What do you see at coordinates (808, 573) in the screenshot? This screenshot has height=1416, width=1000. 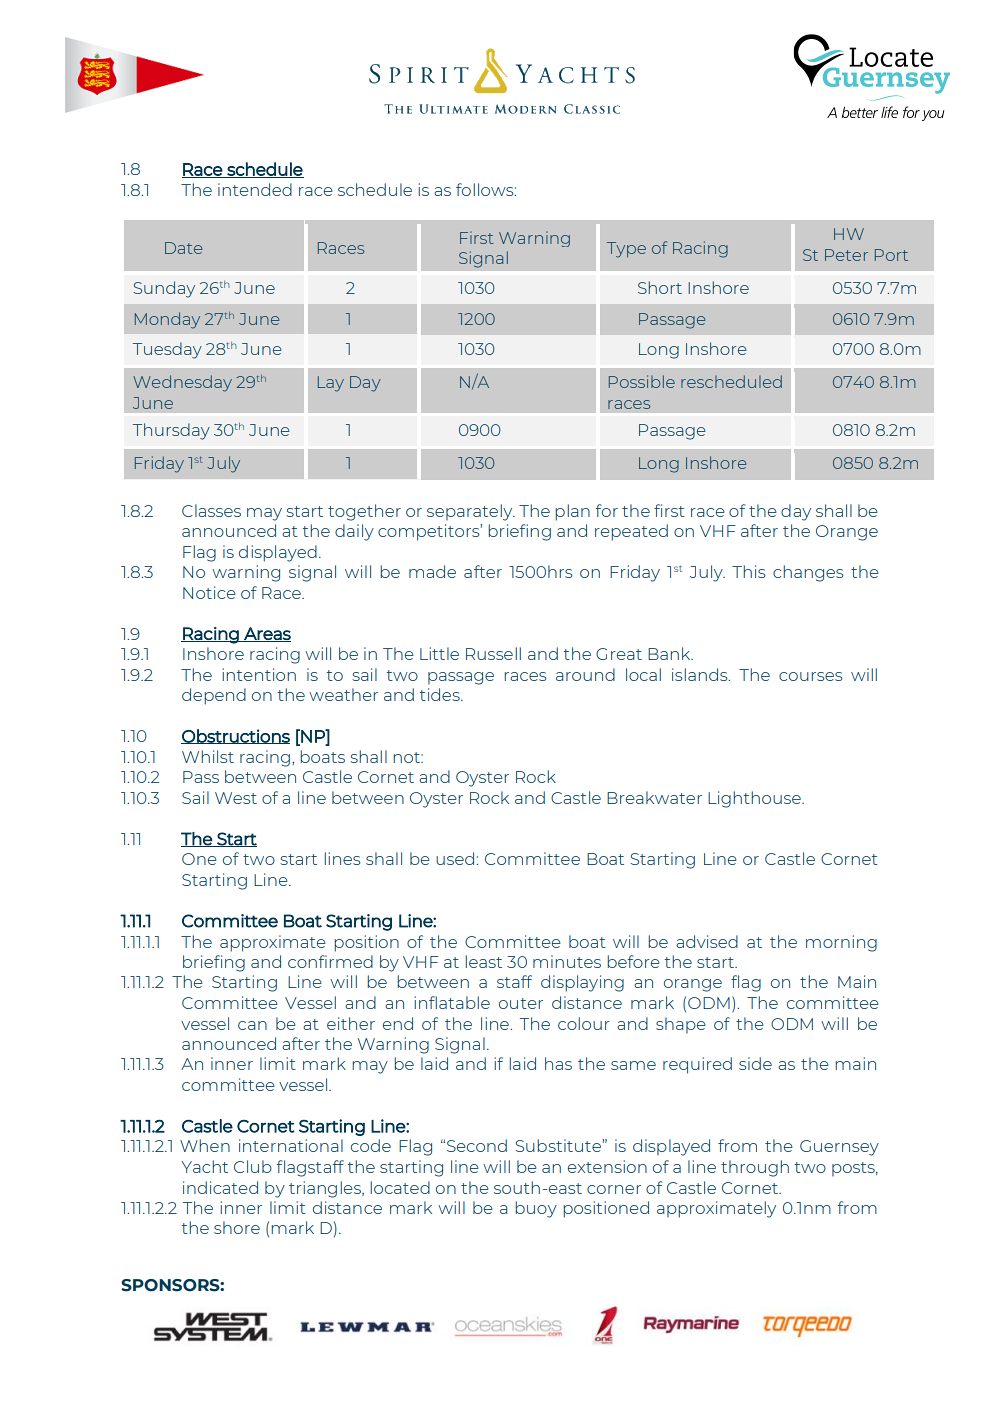 I see `changes` at bounding box center [808, 573].
